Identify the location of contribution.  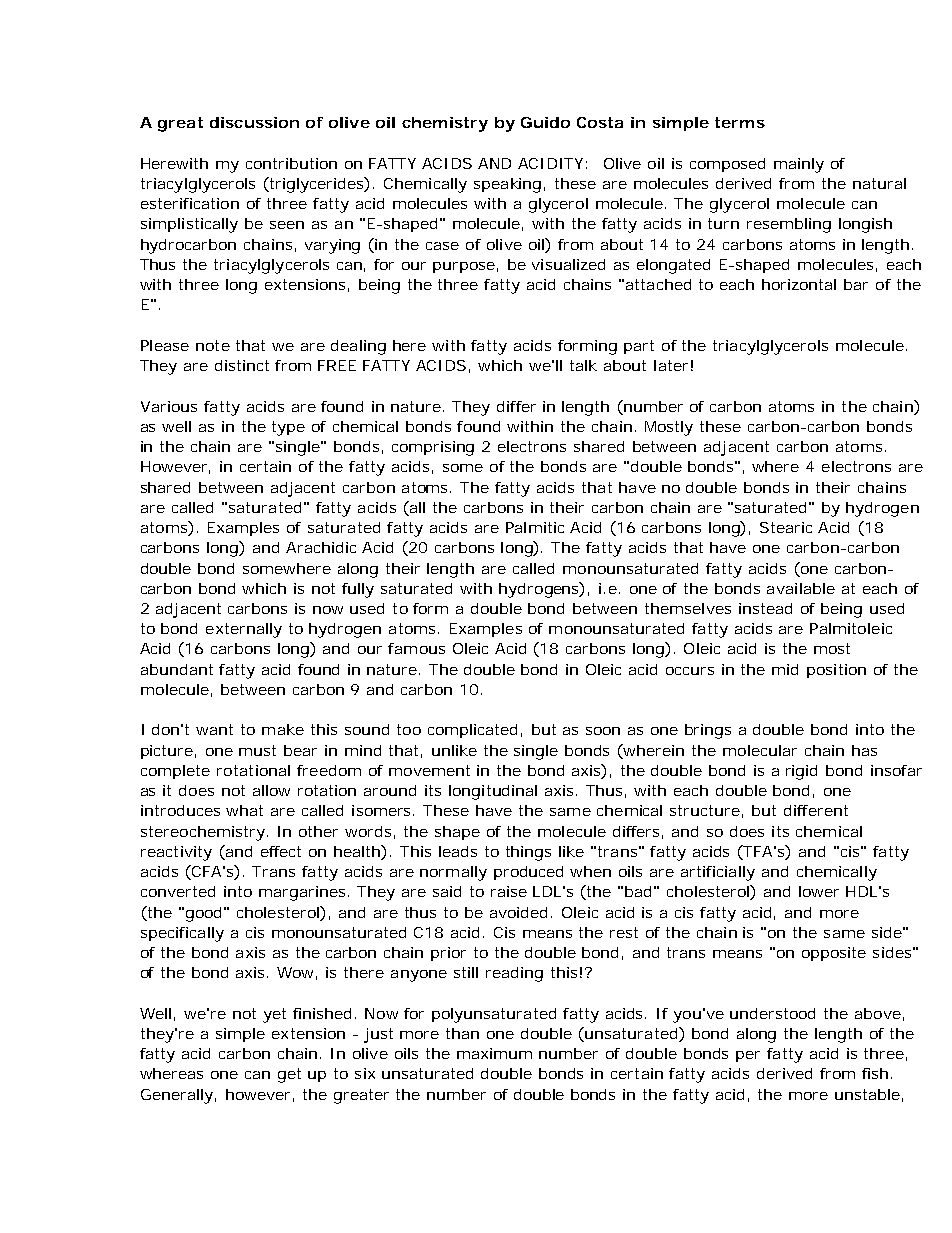
(291, 163).
